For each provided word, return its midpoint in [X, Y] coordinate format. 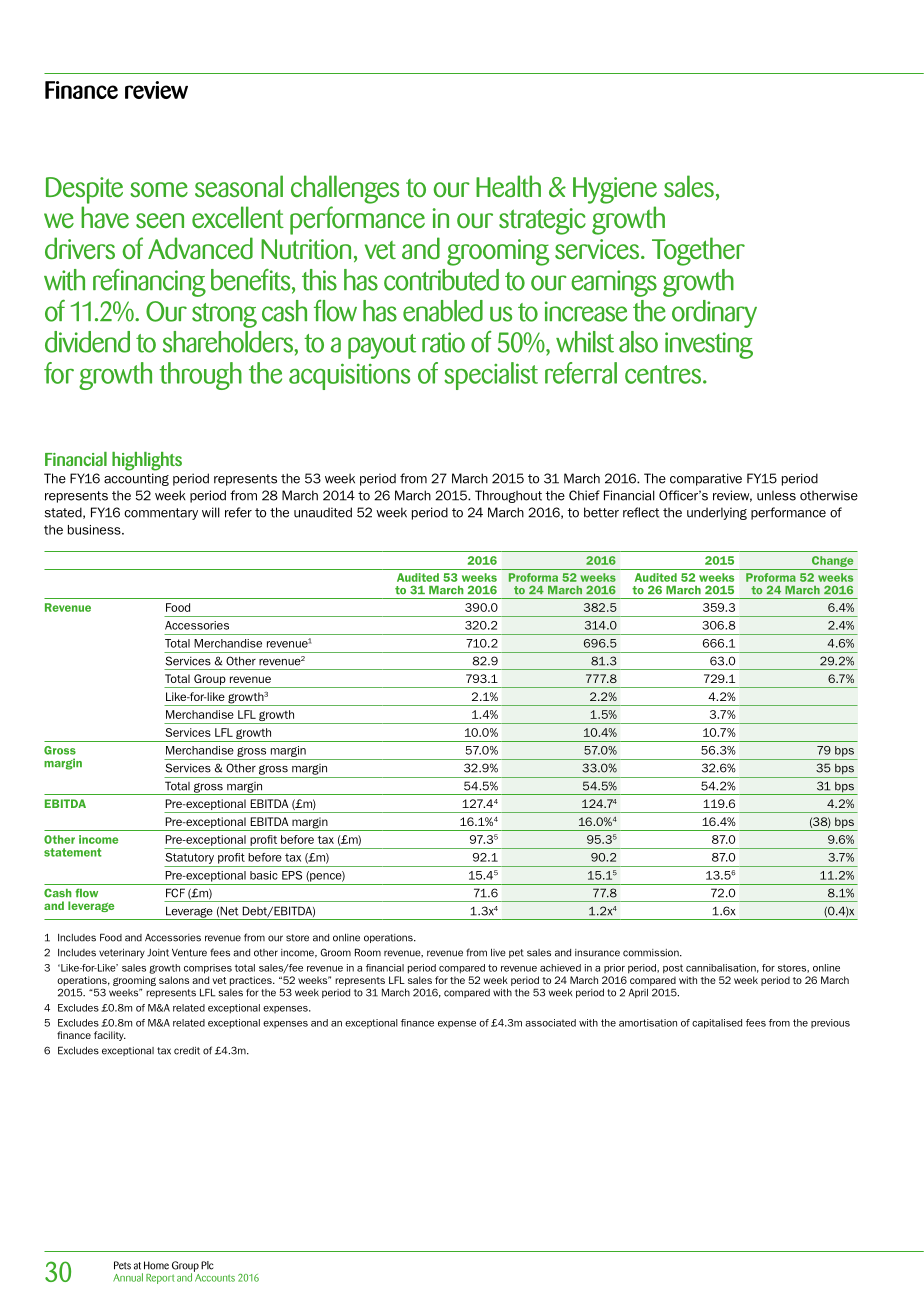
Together [698, 251]
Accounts [214, 1276]
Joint [158, 953]
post [673, 969]
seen [160, 220]
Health [508, 186]
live [498, 953]
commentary [161, 514]
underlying [717, 513]
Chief [584, 495]
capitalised [717, 1024]
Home [156, 1265]
